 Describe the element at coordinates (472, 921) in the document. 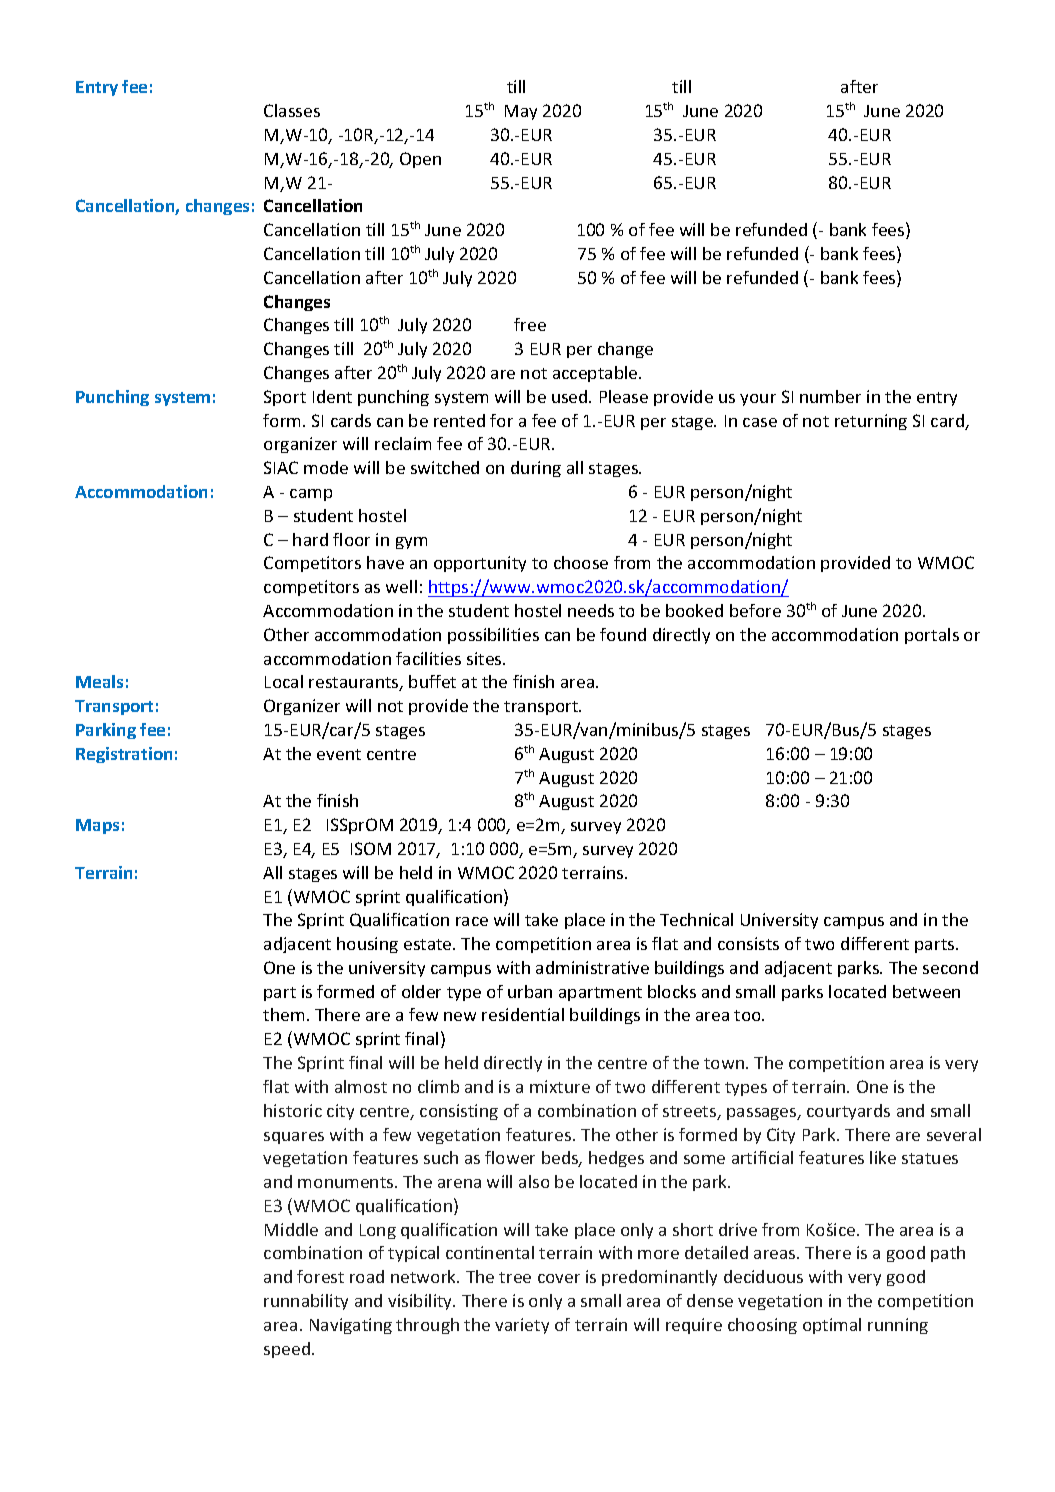

I see `race` at that location.
